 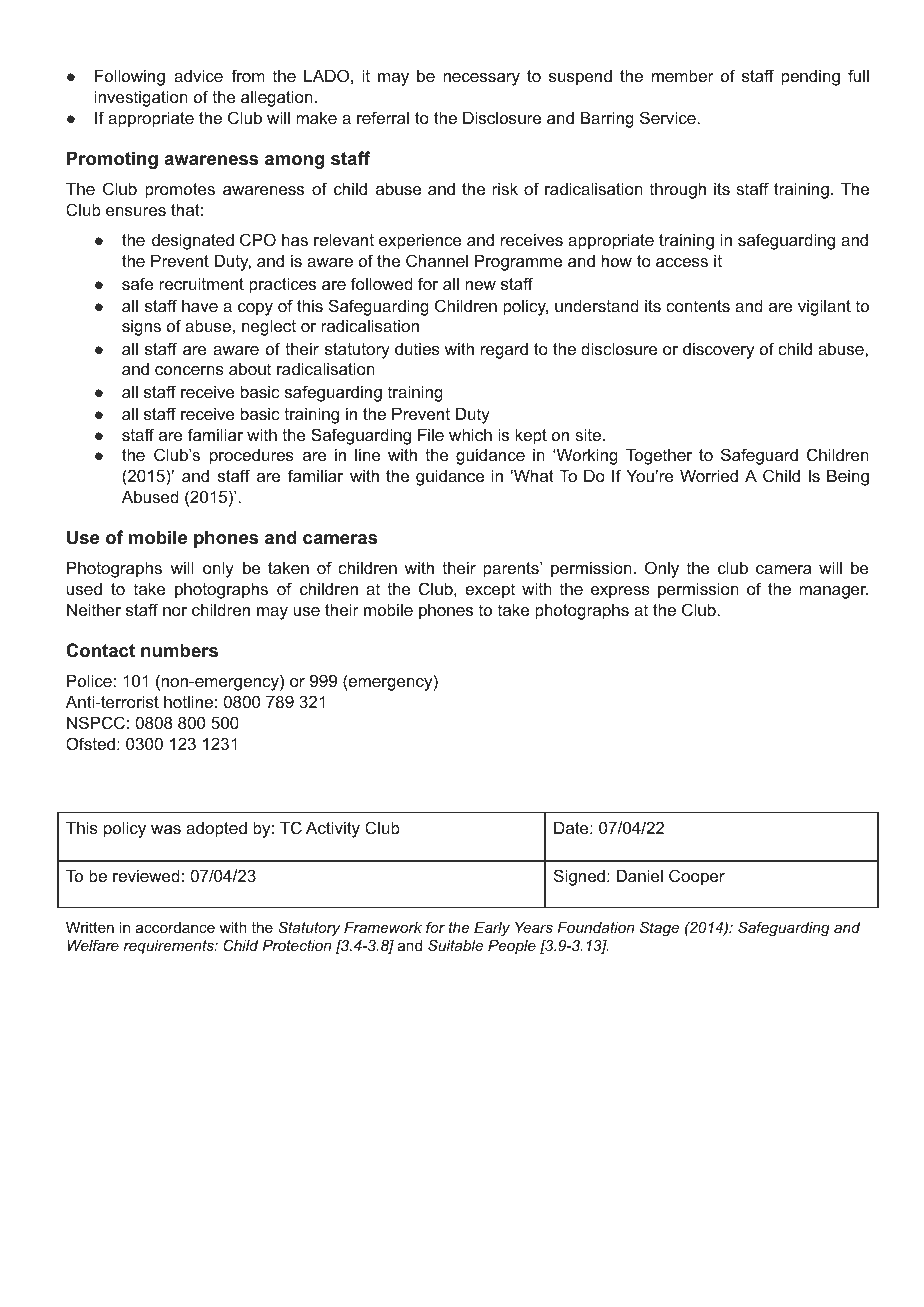 What do you see at coordinates (810, 77) in the page?
I see `pending` at bounding box center [810, 77].
